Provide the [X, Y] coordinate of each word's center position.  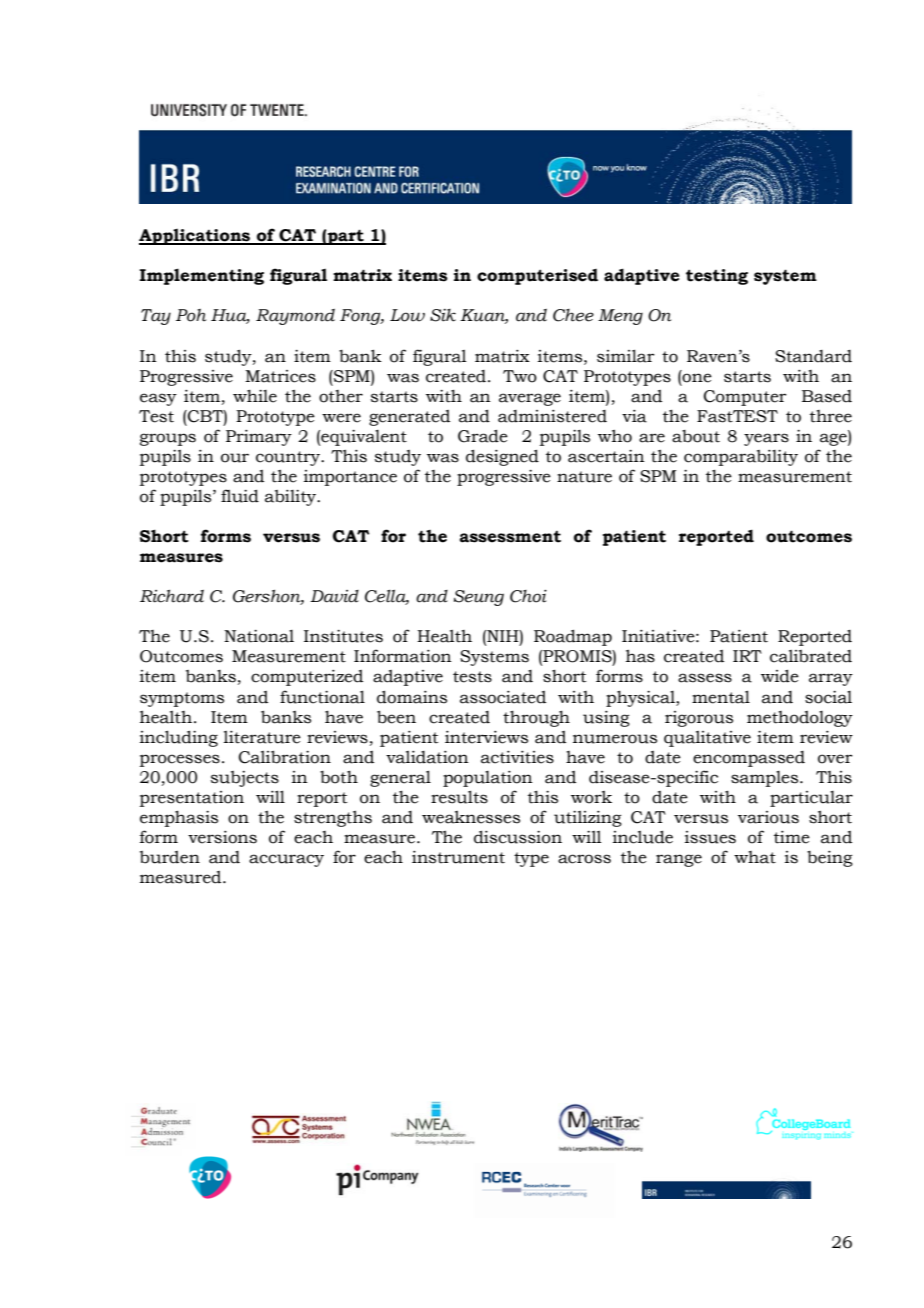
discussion [518, 837]
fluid [240, 496]
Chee [573, 315]
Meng [620, 317]
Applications [196, 236]
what [755, 857]
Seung [479, 598]
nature [584, 477]
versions [222, 837]
